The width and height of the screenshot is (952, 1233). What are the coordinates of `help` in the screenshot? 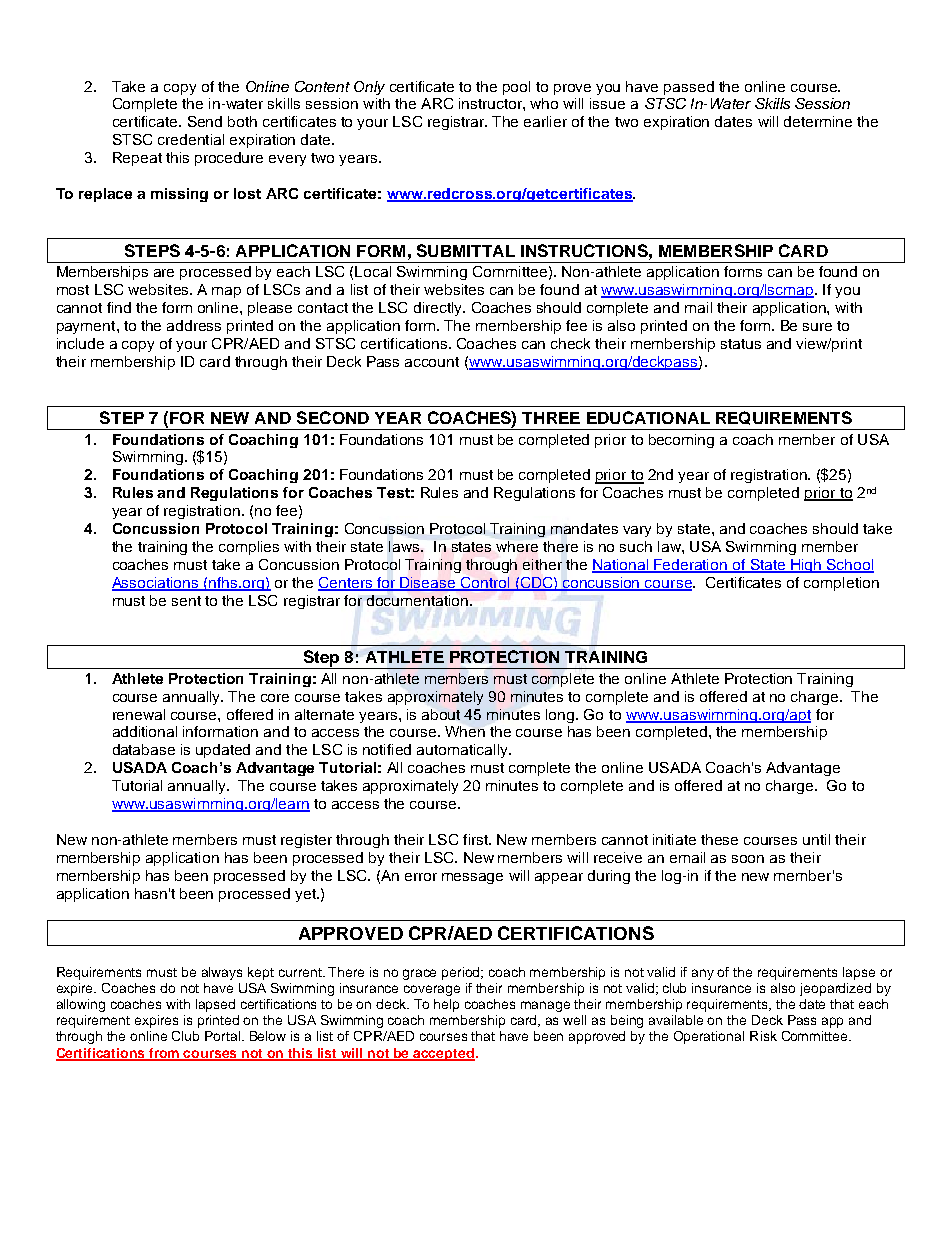 It's located at (446, 1005).
